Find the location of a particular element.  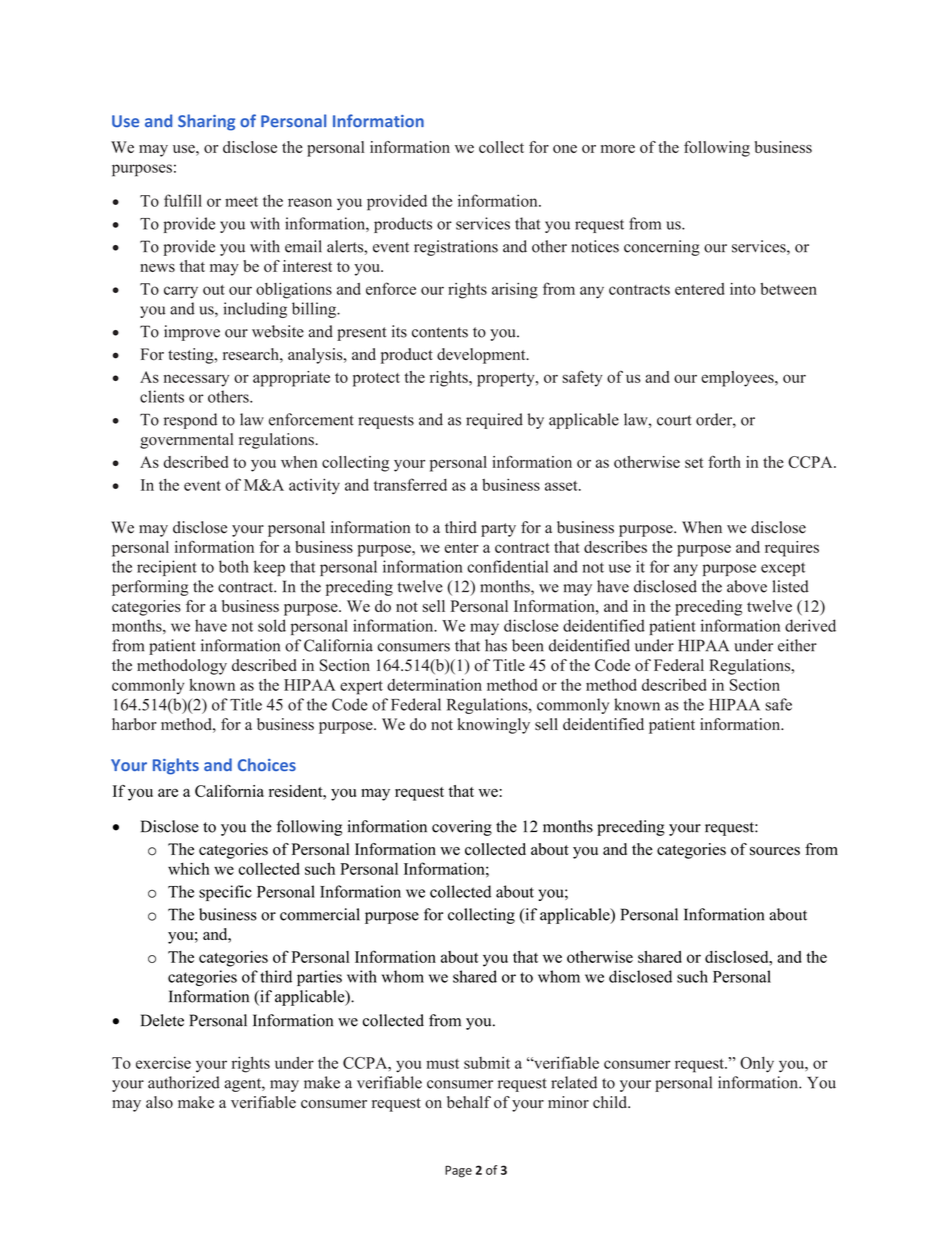

sold is located at coordinates (272, 625).
